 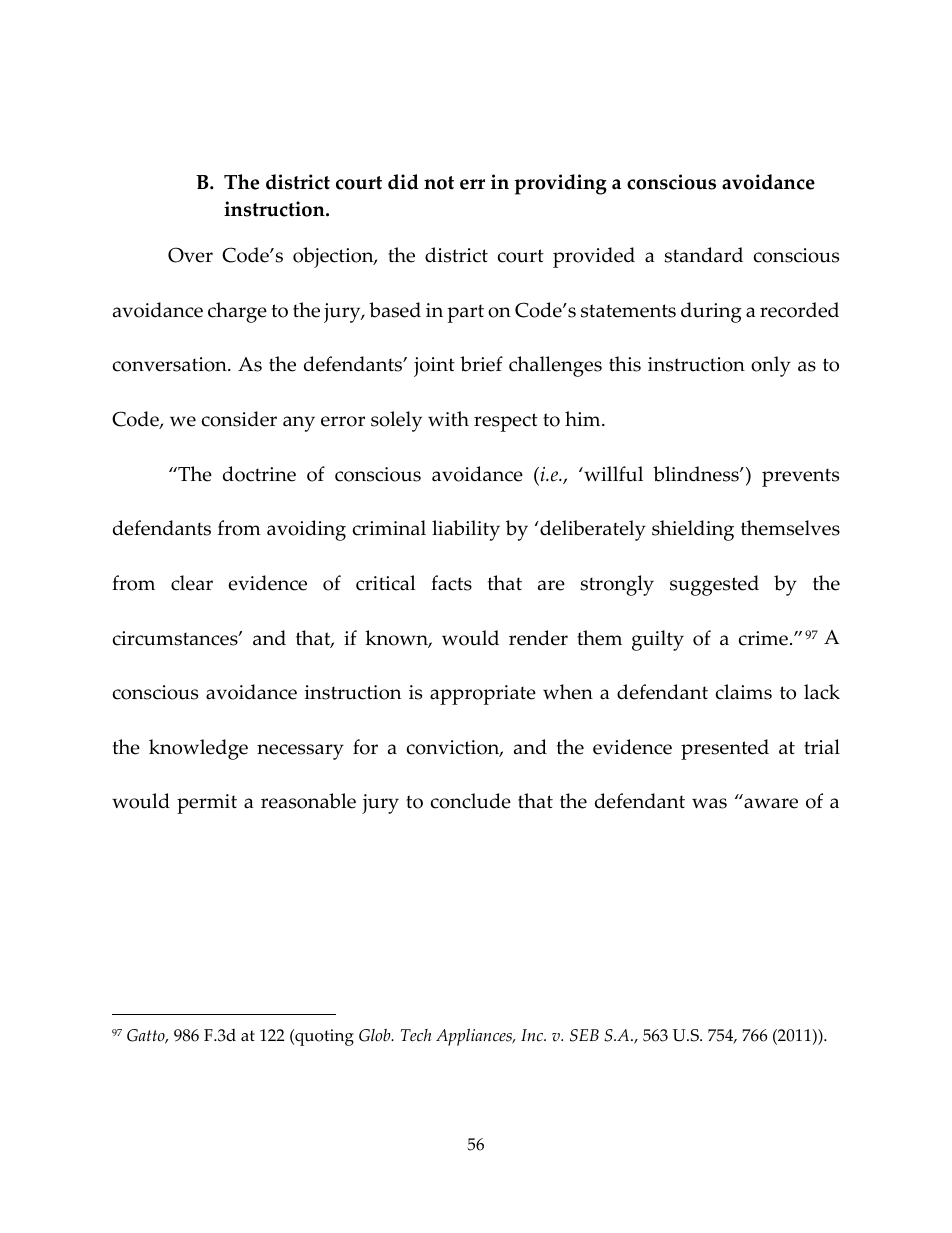 What do you see at coordinates (483, 695) in the image?
I see `appropriate` at bounding box center [483, 695].
